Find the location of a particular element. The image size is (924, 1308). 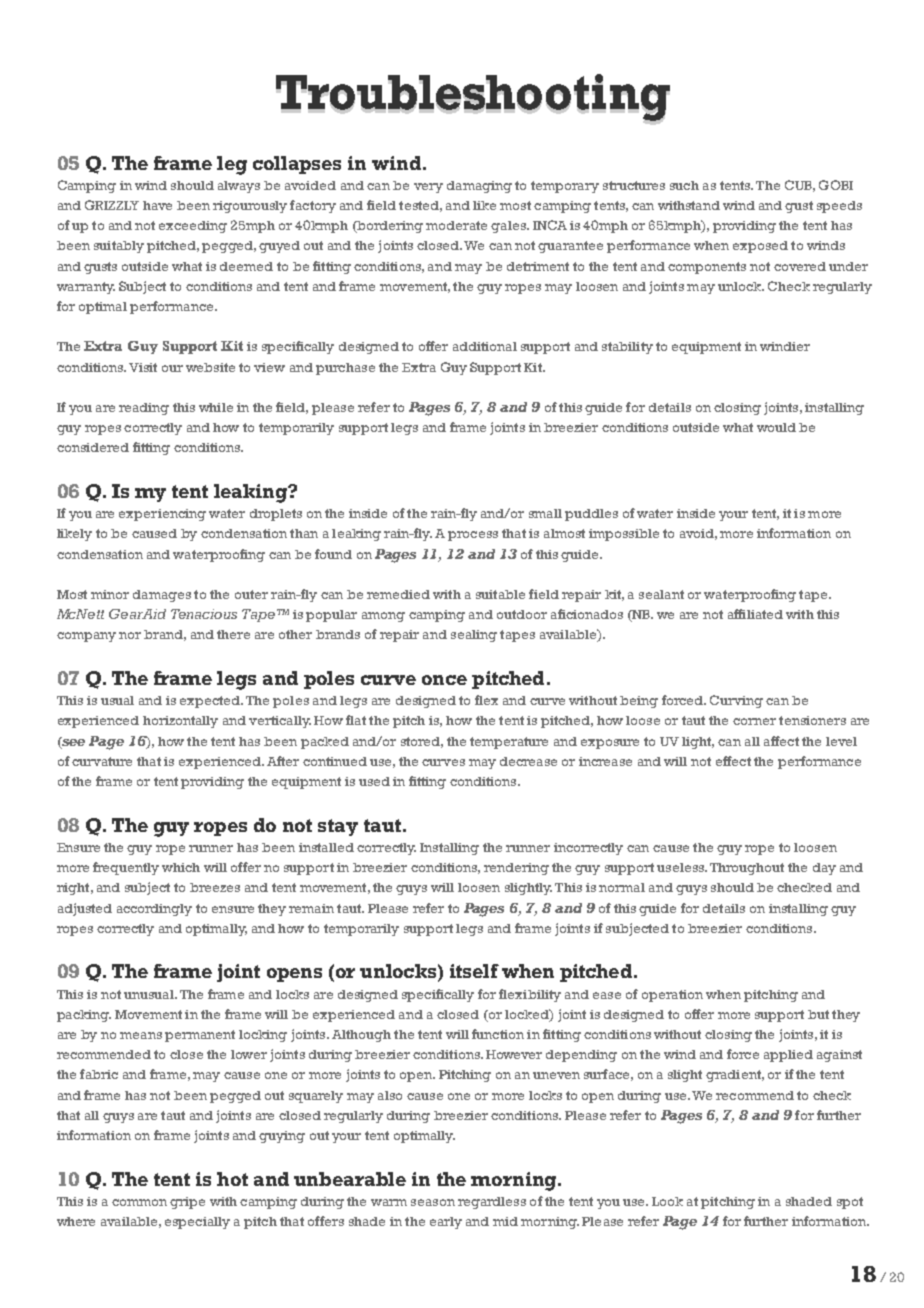

regardless is located at coordinates (492, 1203).
